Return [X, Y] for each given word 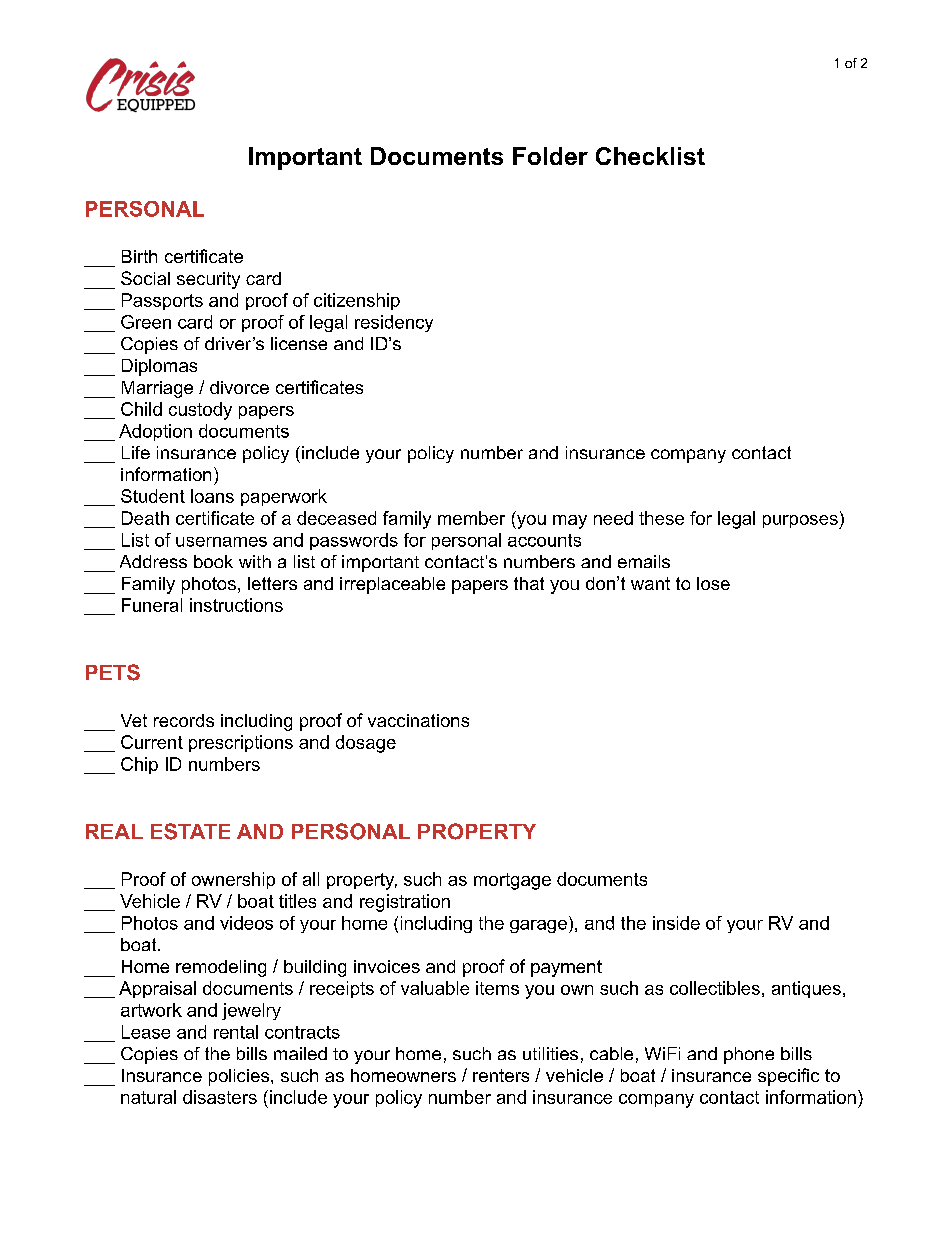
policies [239, 1077]
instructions [236, 605]
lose [713, 583]
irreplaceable [392, 585]
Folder [550, 156]
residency [394, 323]
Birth [139, 256]
